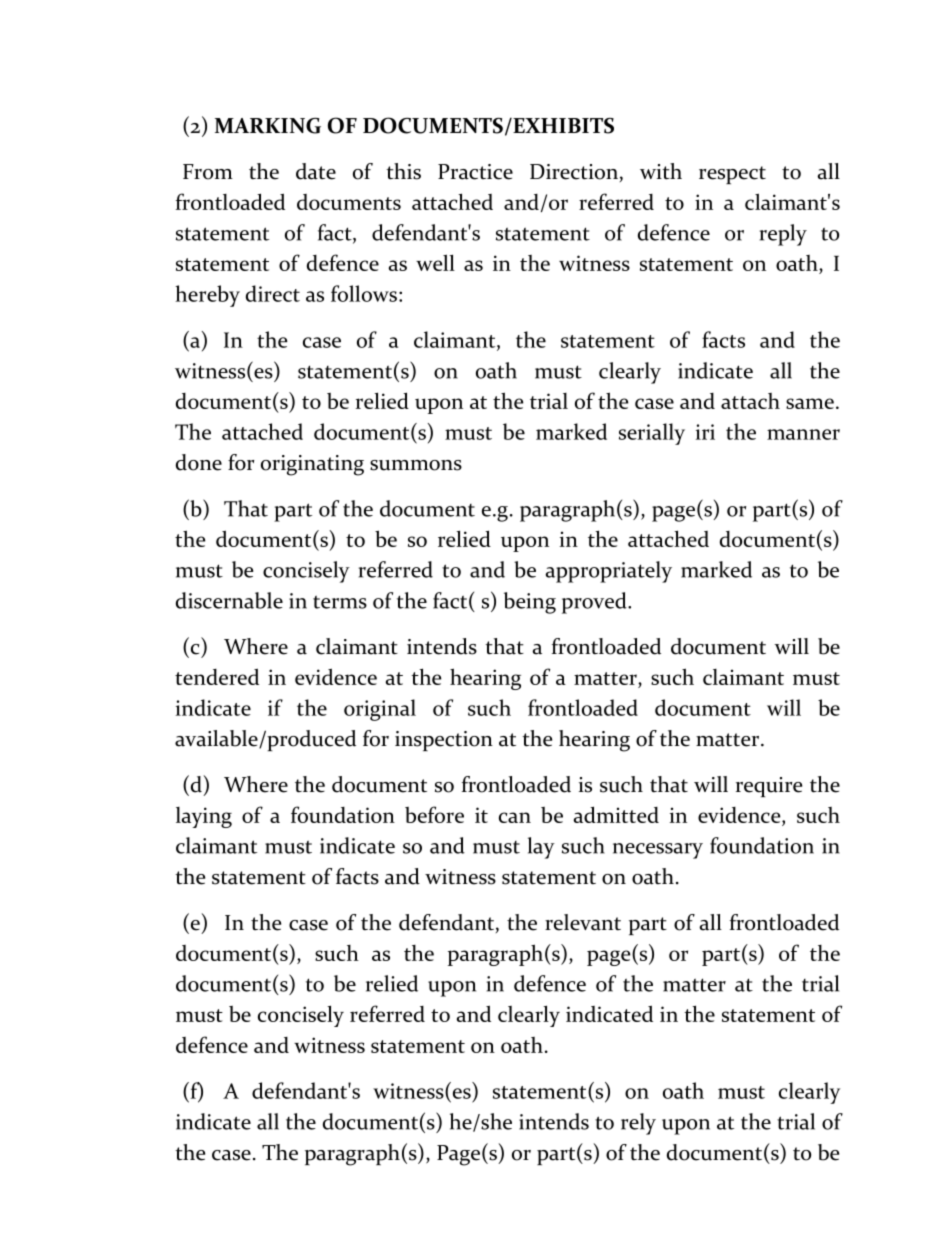 Image resolution: width=952 pixels, height=1233 pixels. Describe the element at coordinates (204, 817) in the screenshot. I see `laying` at that location.
